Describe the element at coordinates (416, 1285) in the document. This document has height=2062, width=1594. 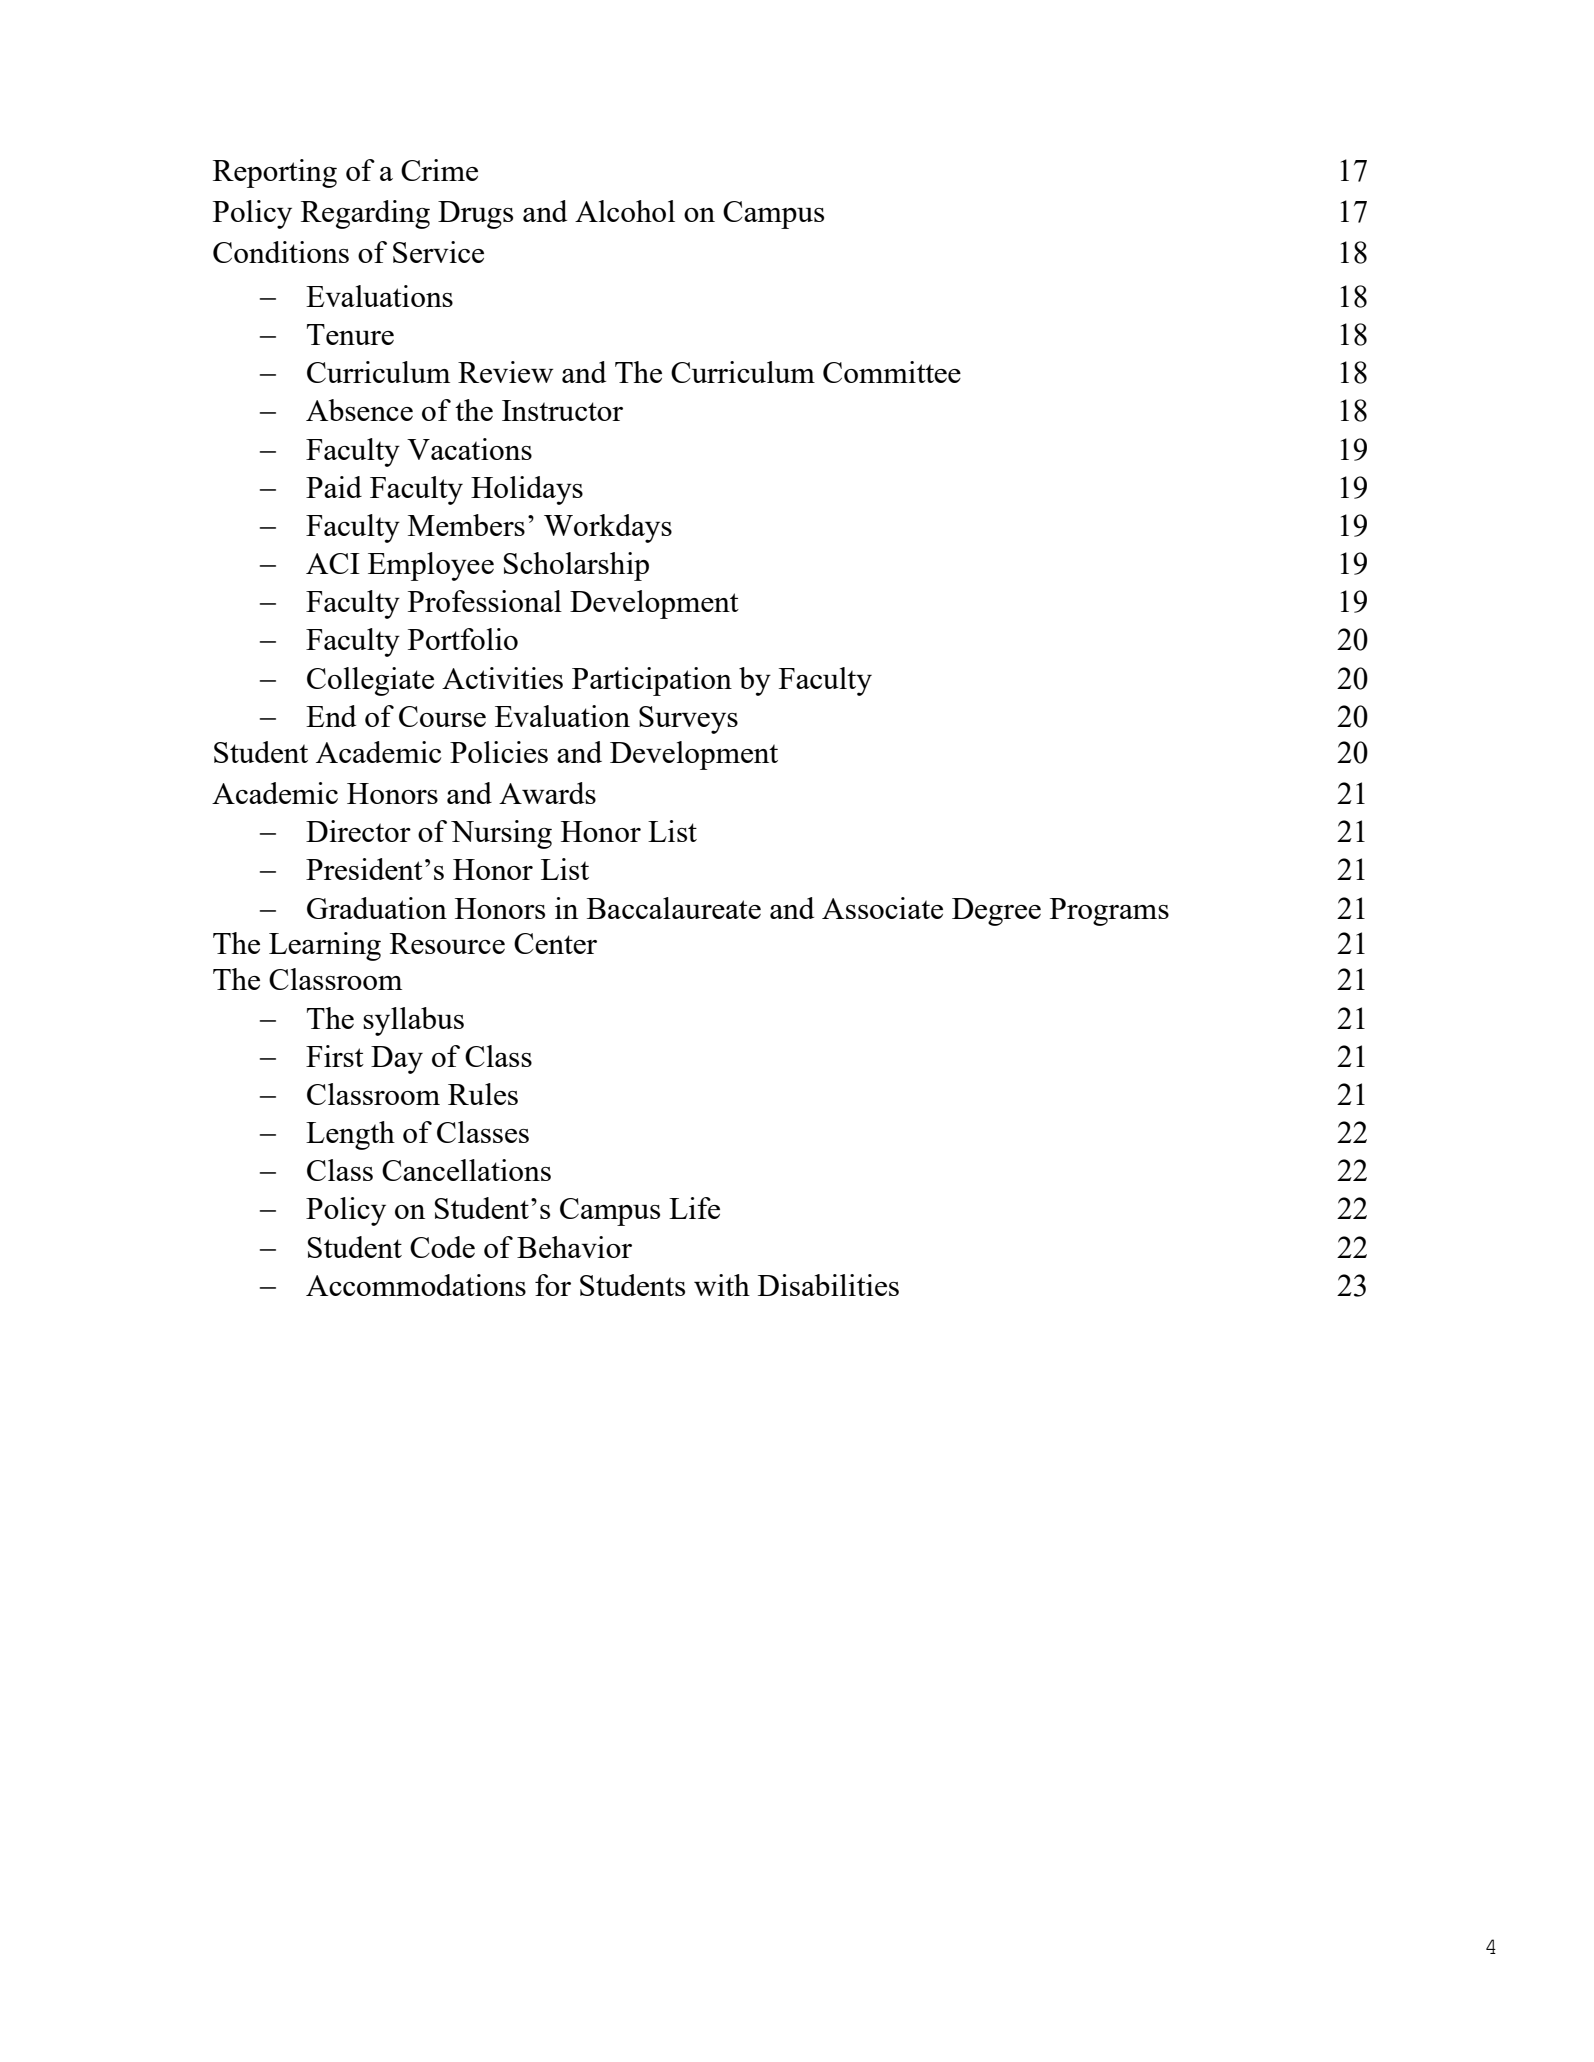
I see `Accommodations` at that location.
